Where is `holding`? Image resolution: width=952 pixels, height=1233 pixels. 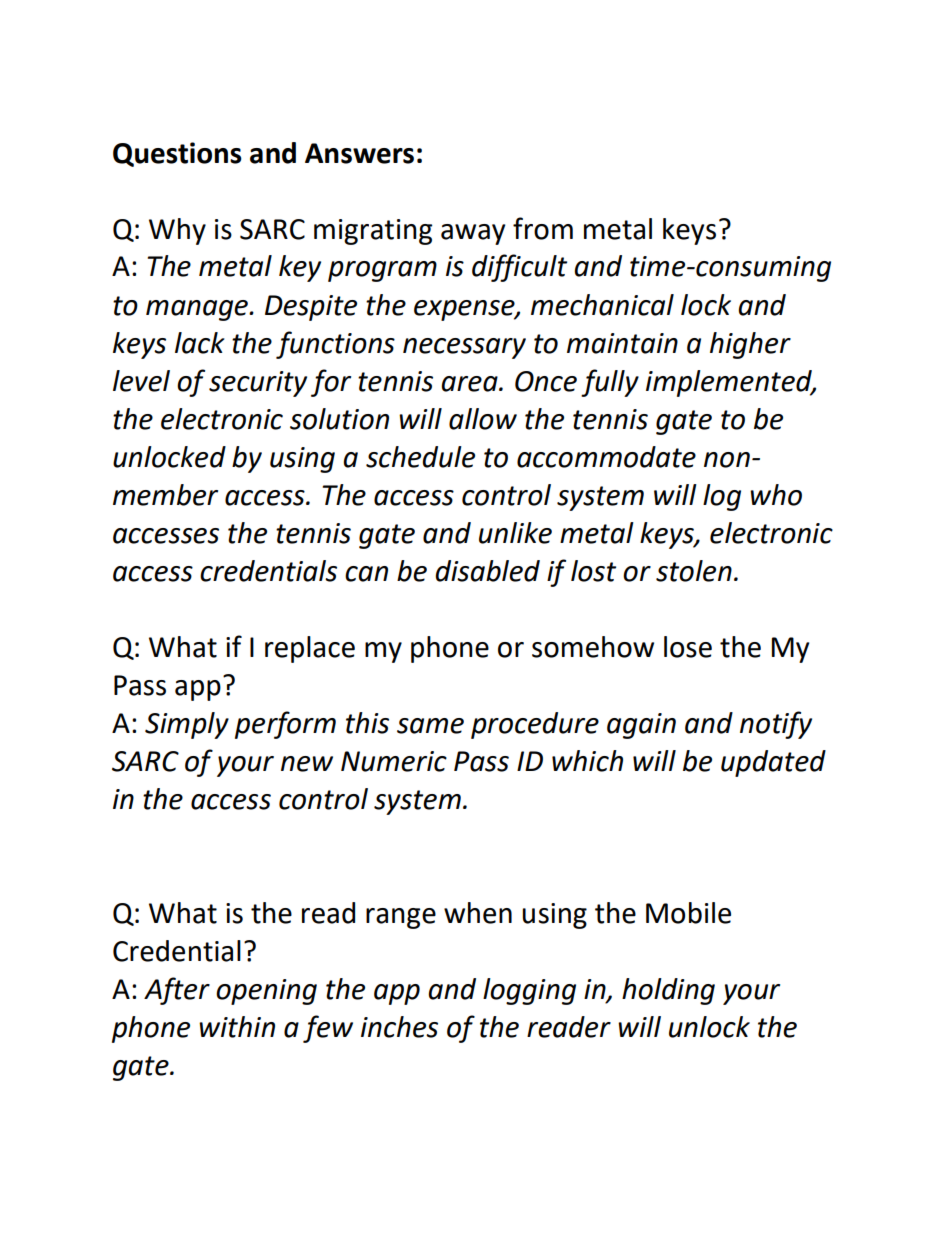 holding is located at coordinates (668, 991).
